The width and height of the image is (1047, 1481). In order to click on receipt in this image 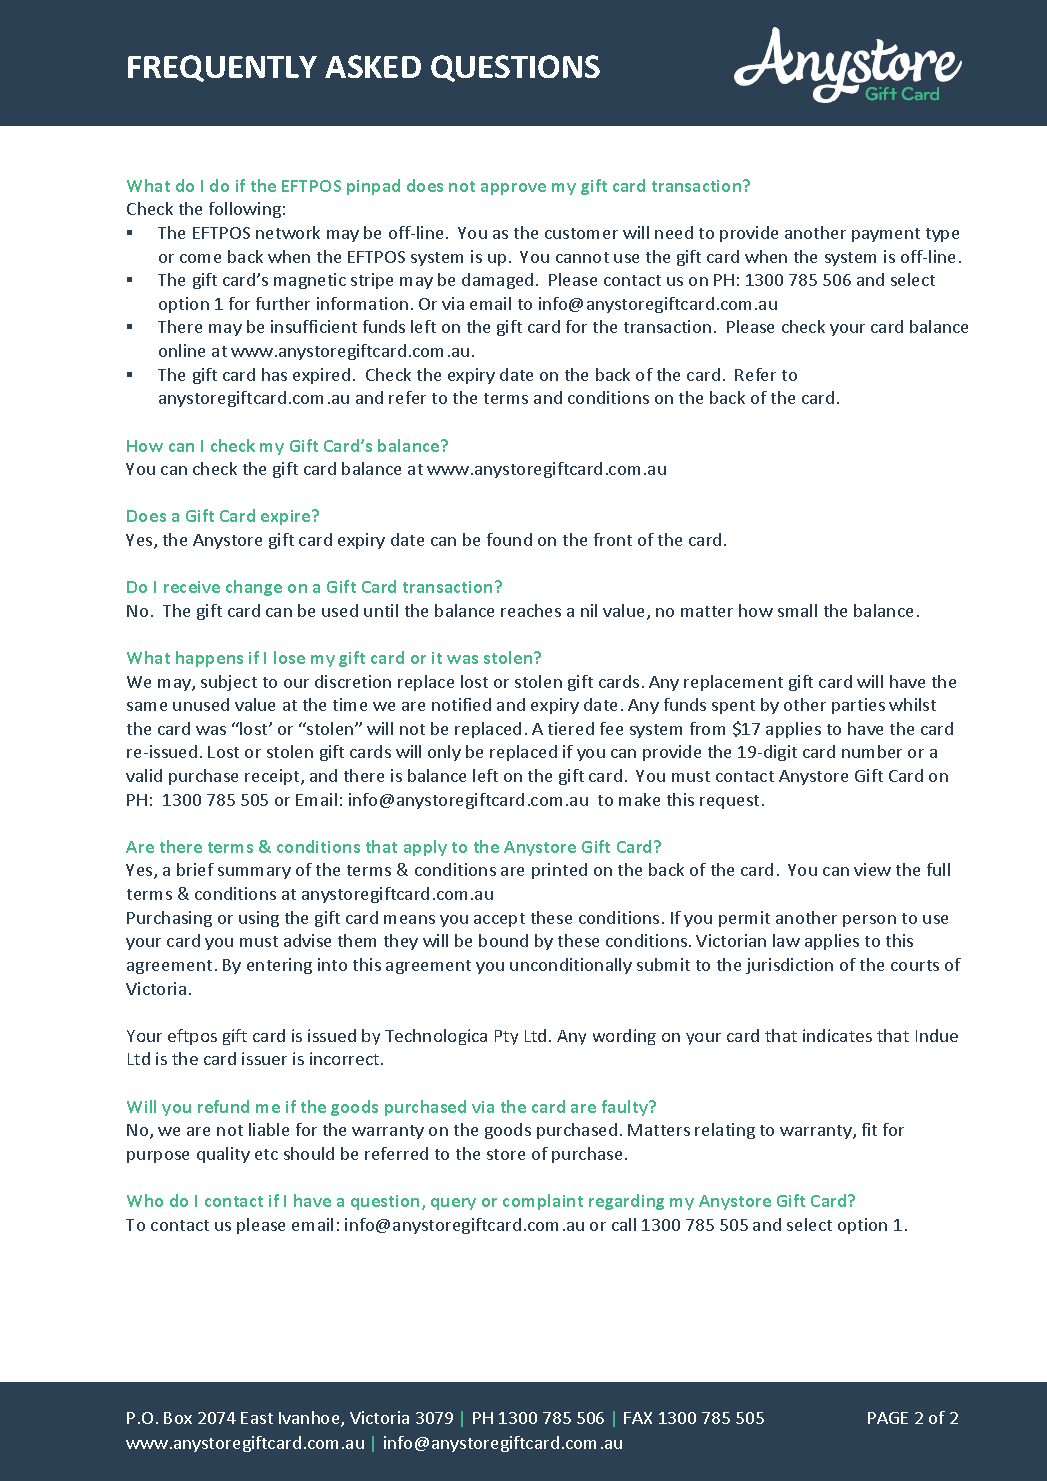, I will do `click(273, 777)`.
